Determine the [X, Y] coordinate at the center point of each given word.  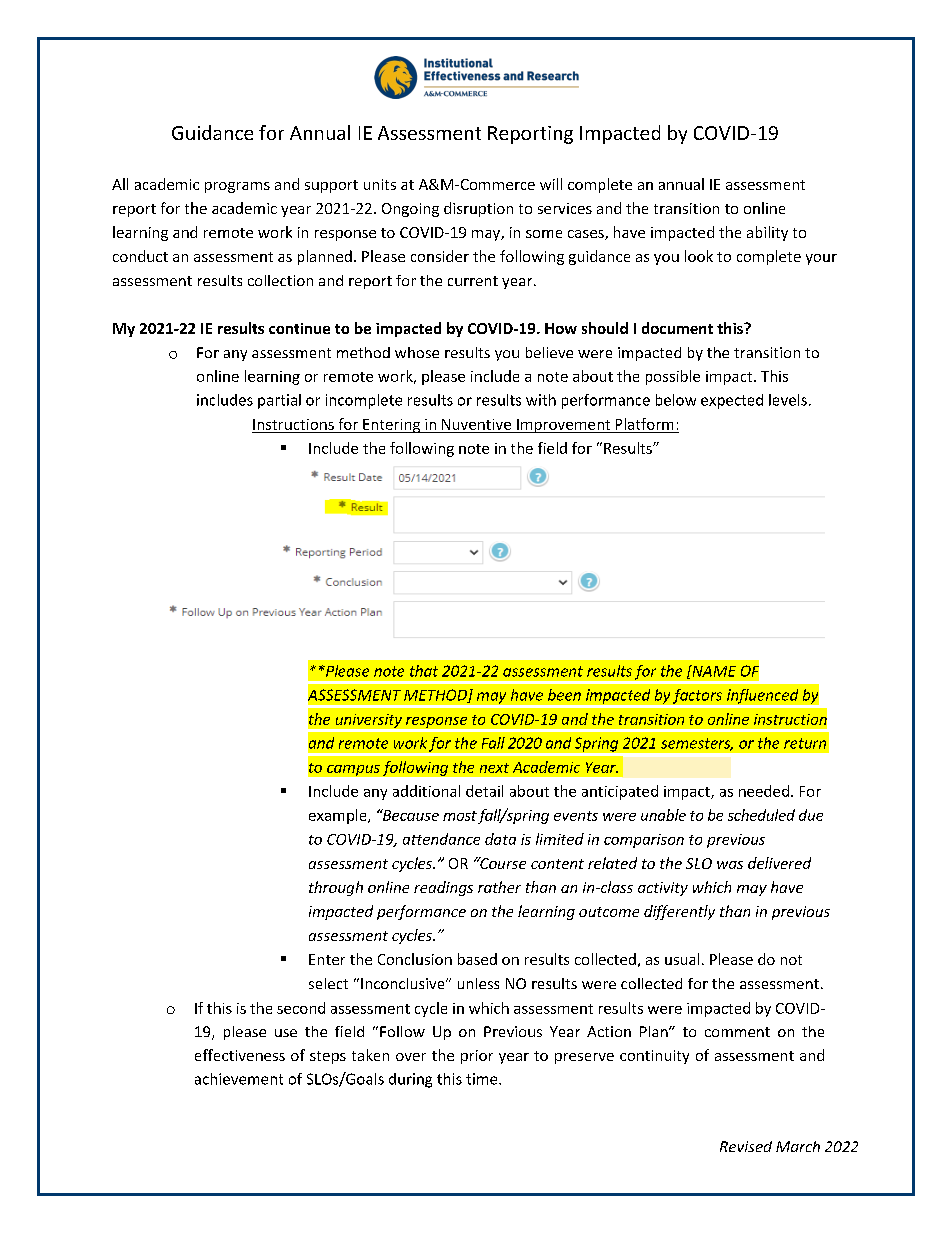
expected [732, 401]
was [730, 865]
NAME [713, 671]
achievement [239, 1079]
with [541, 400]
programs [237, 187]
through [336, 888]
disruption [478, 209]
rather [499, 887]
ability [767, 233]
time [483, 1079]
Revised [746, 1146]
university [369, 721]
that [424, 671]
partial [279, 401]
